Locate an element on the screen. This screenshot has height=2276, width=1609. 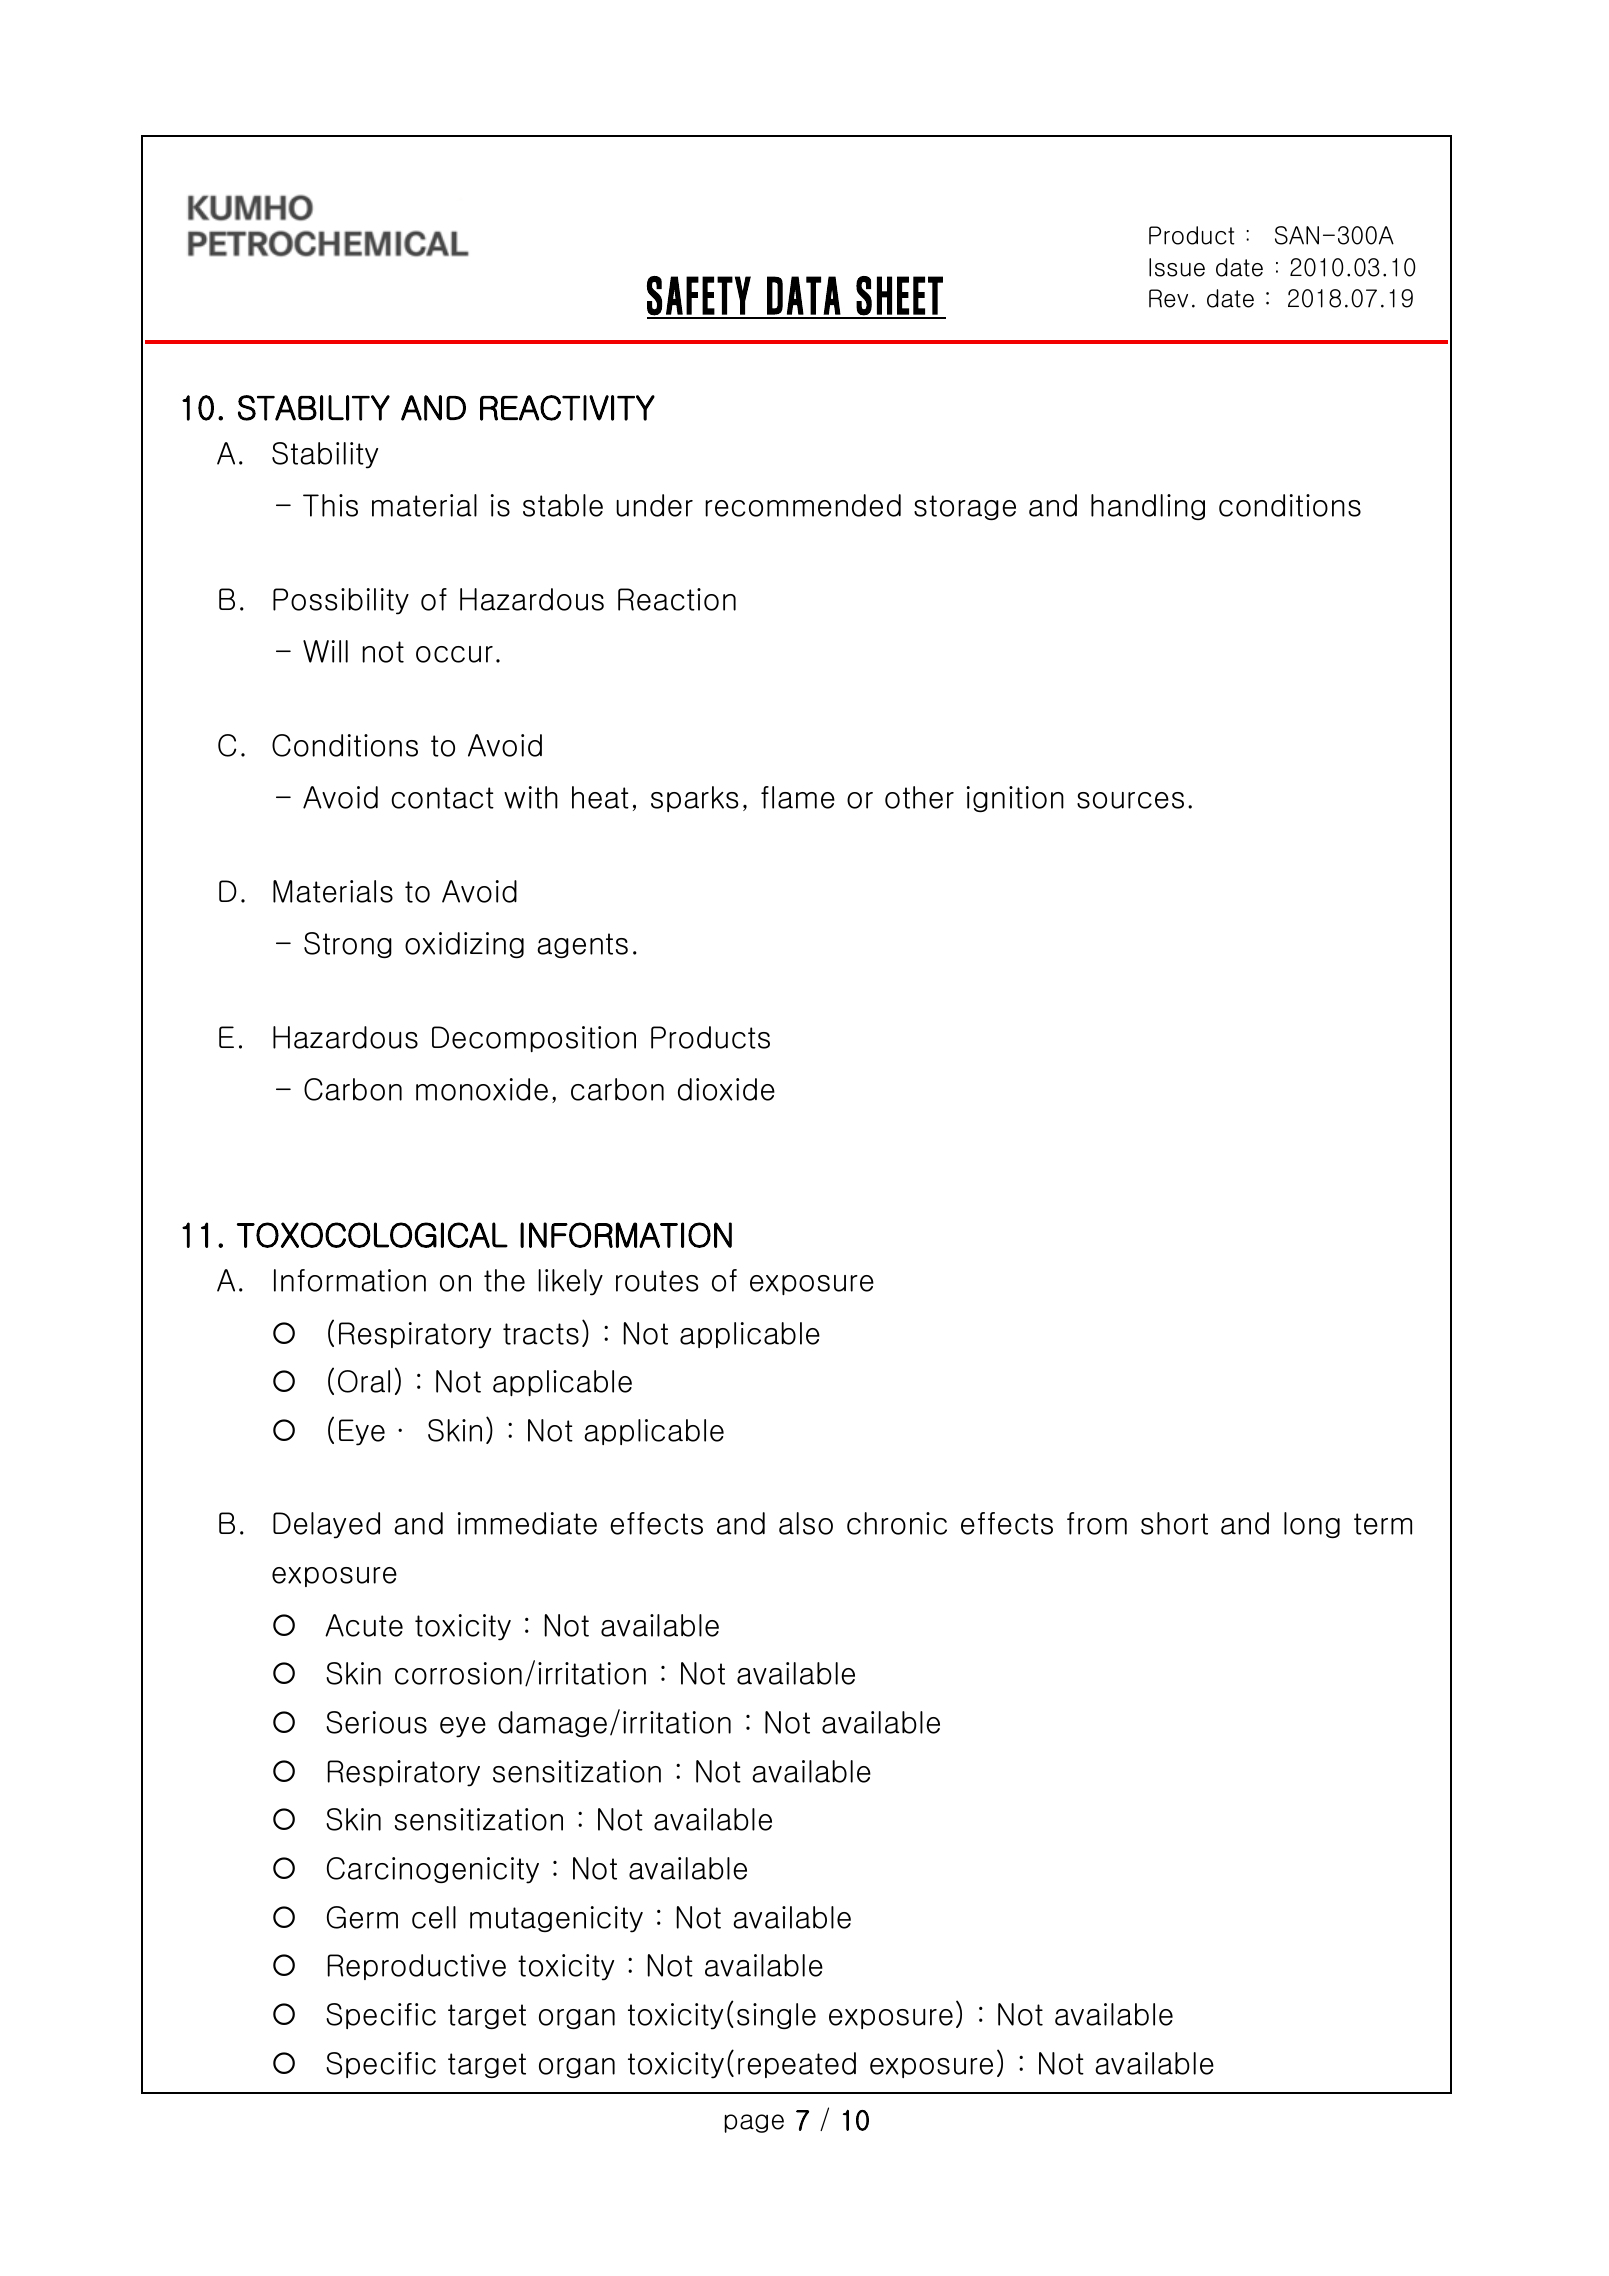
REACTIVITY is located at coordinates (567, 408).
